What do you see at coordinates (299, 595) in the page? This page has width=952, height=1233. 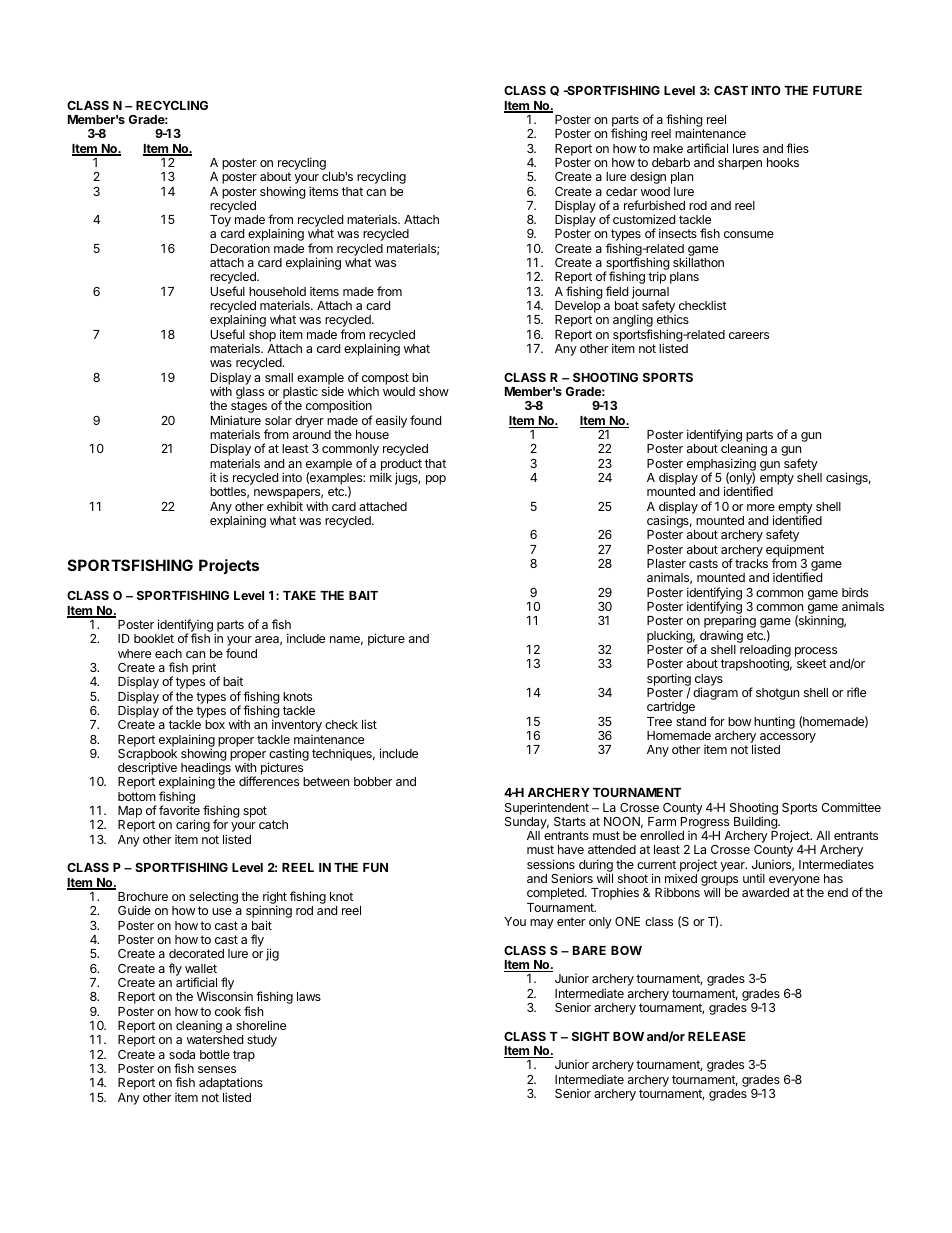 I see `TAKE` at bounding box center [299, 595].
